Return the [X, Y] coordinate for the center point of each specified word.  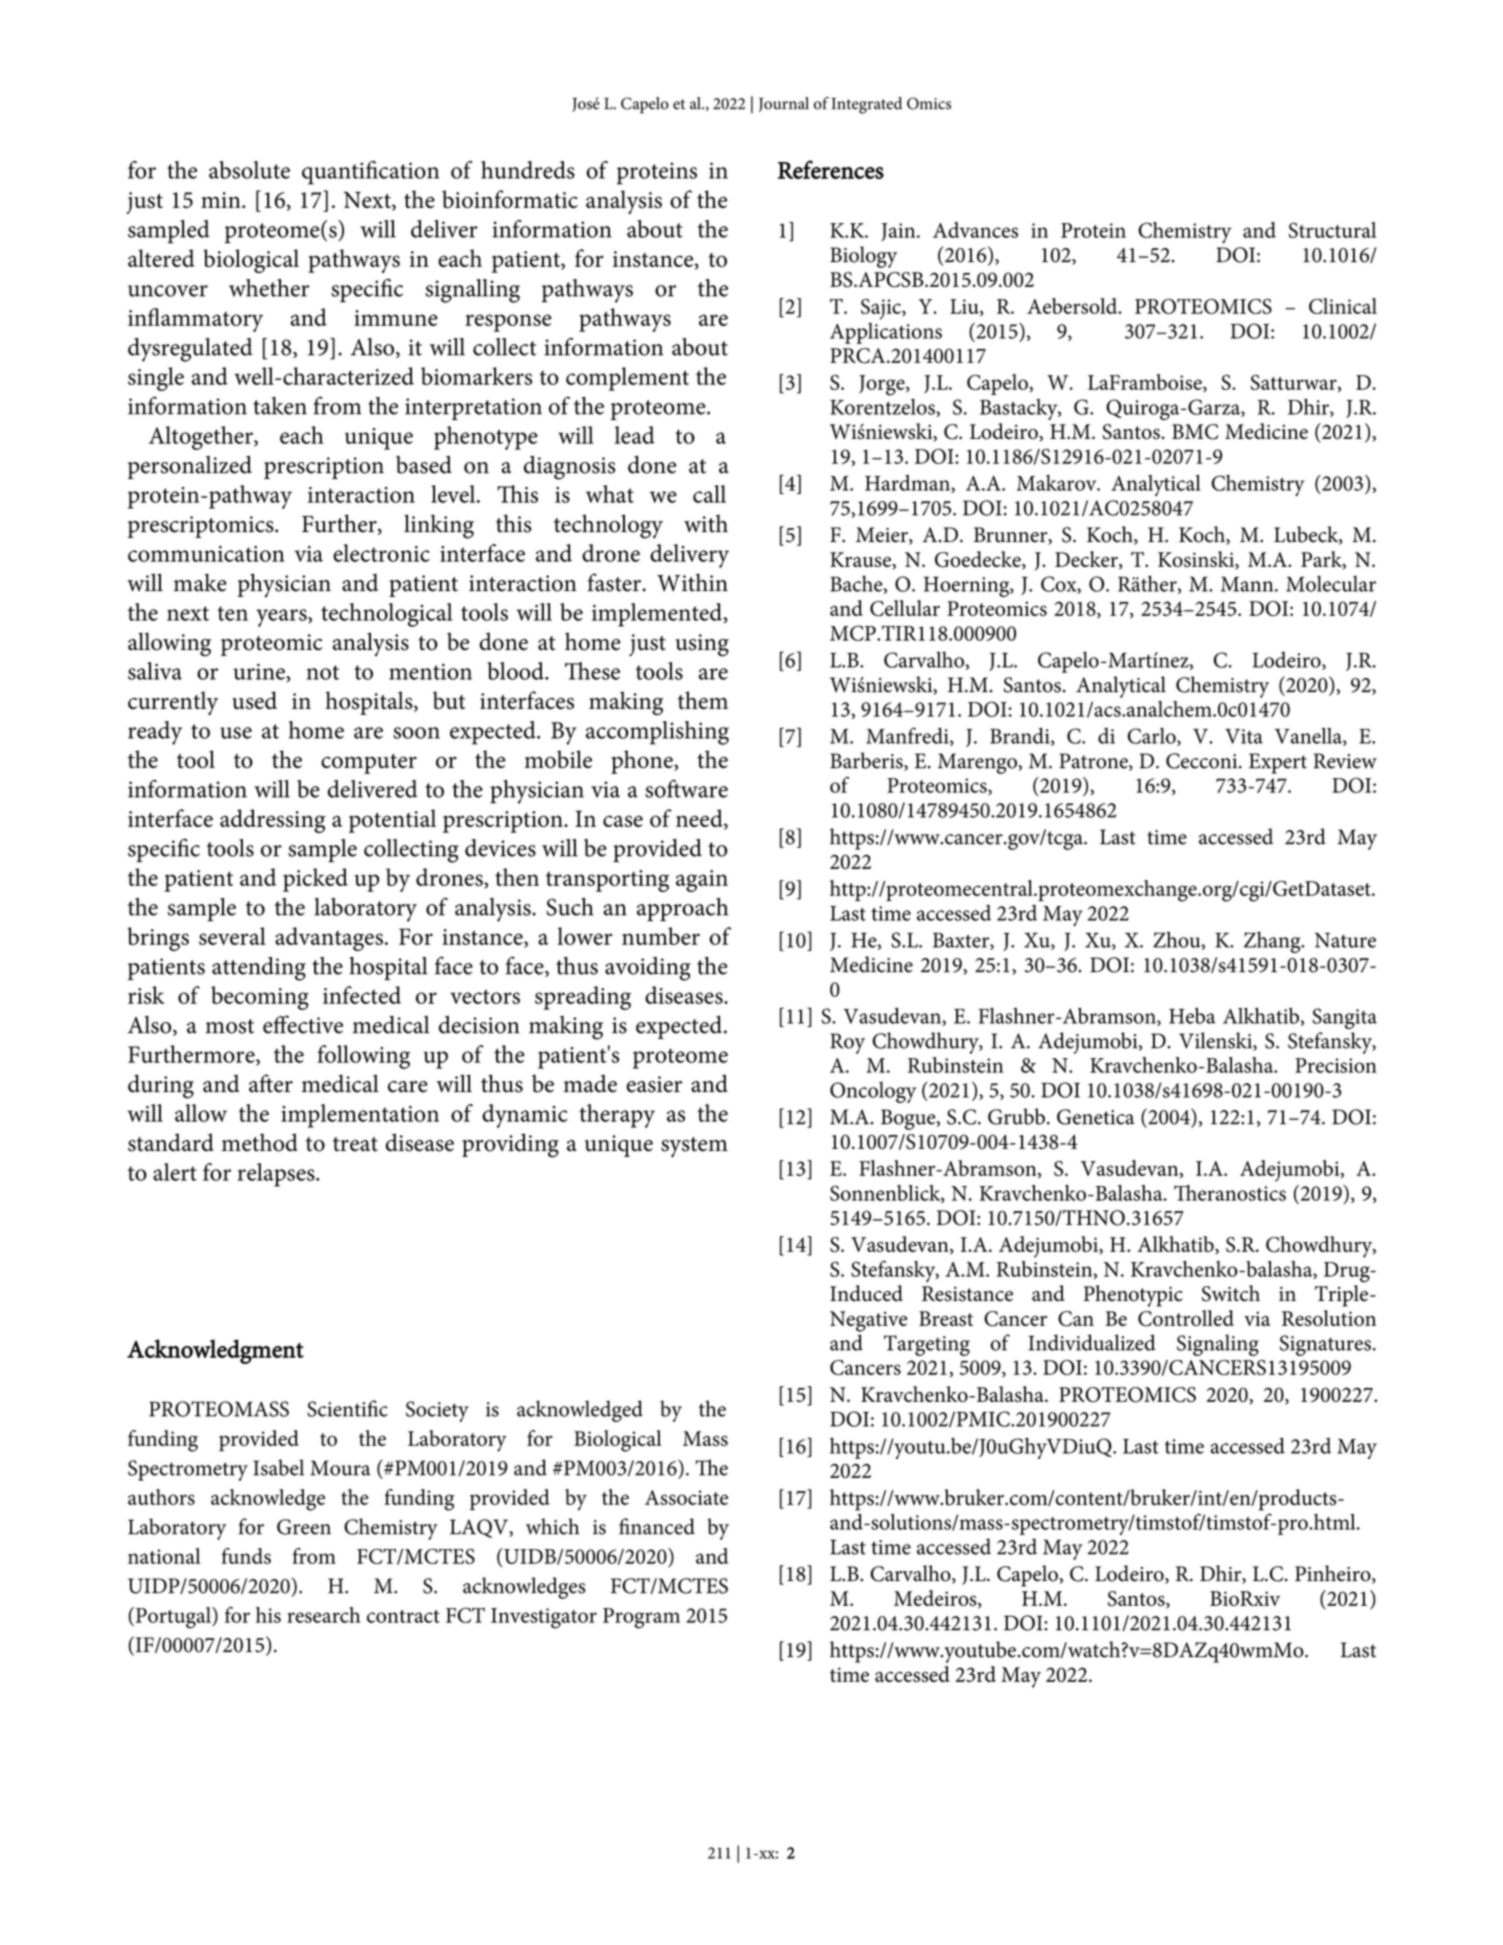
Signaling [1218, 1345]
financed [657, 1526]
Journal [784, 104]
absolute [249, 170]
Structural [1332, 230]
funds [246, 1556]
